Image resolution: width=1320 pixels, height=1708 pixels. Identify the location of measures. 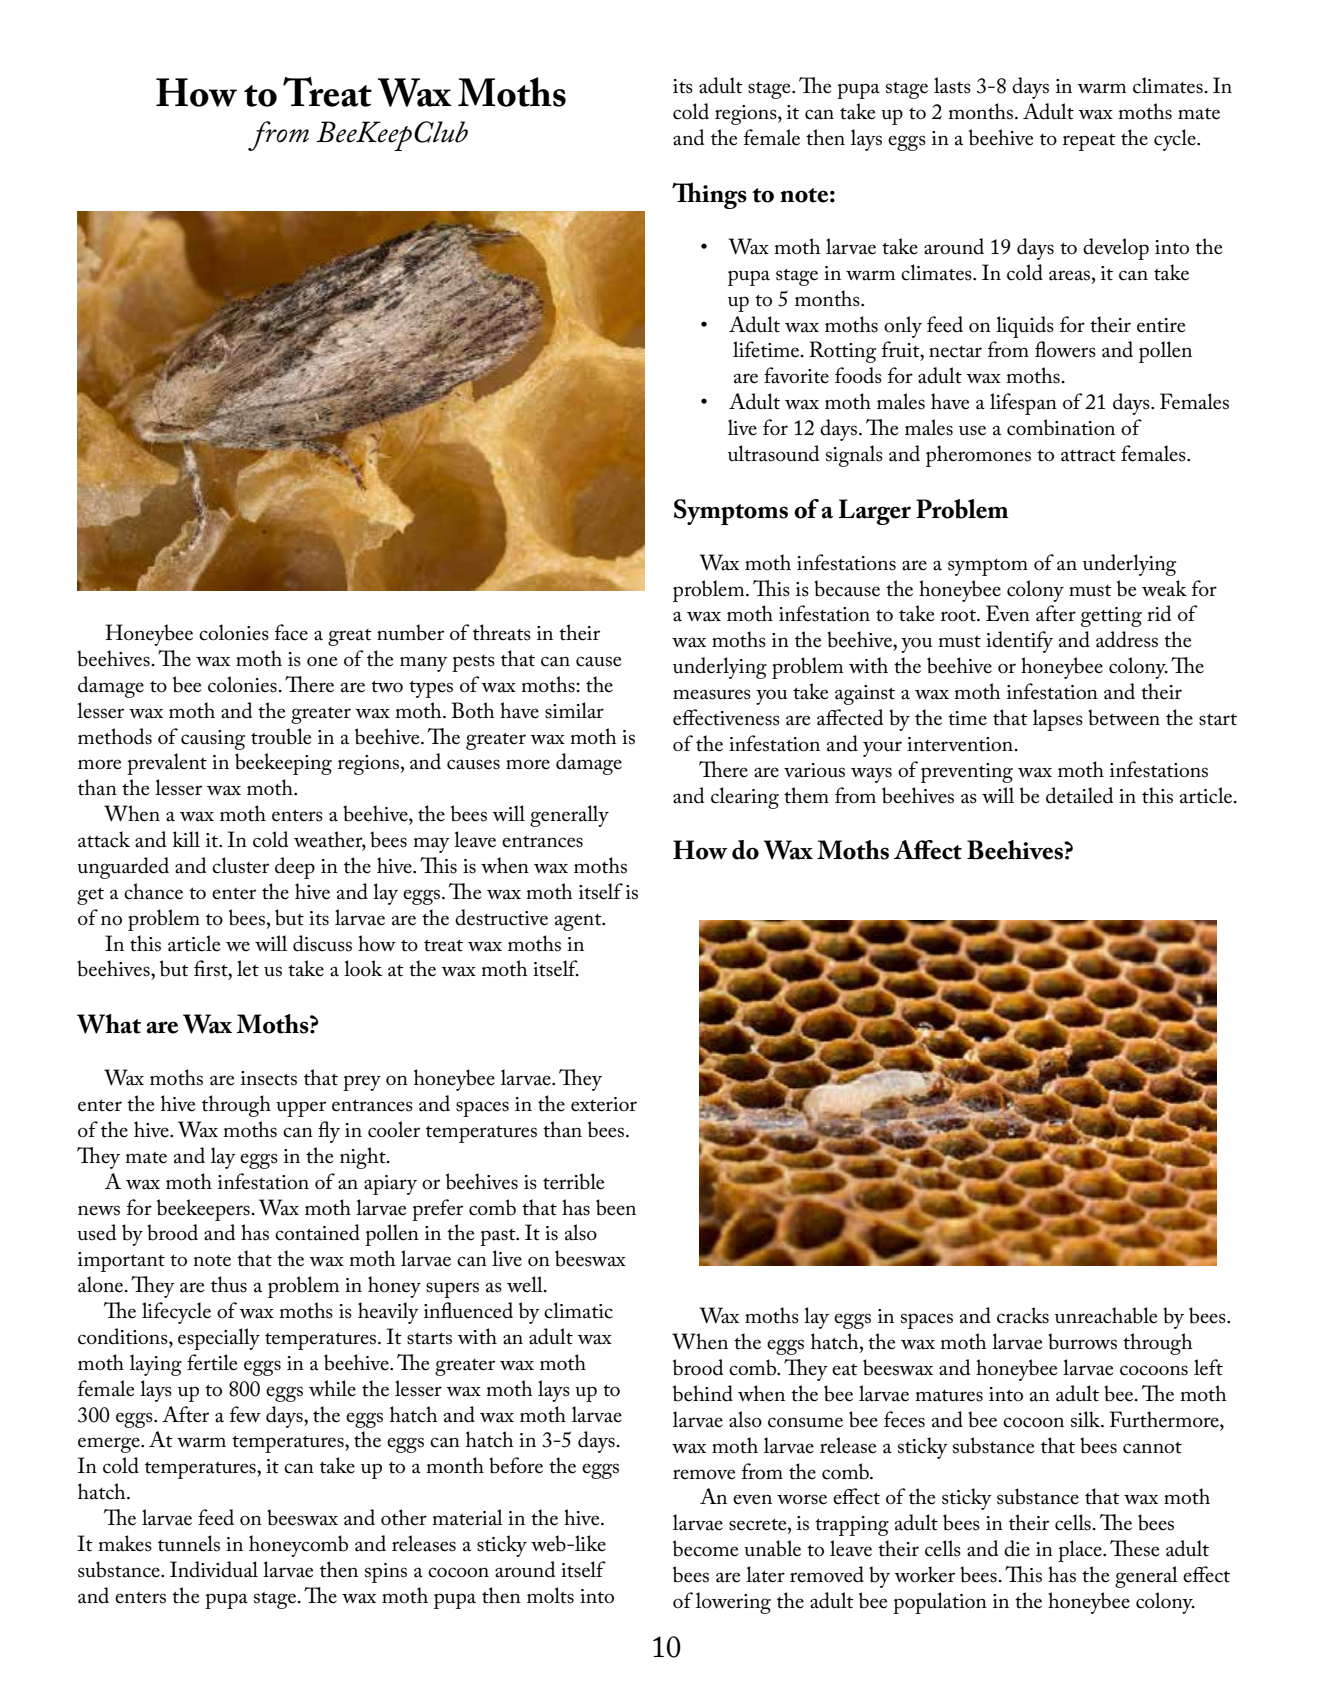
(712, 694).
